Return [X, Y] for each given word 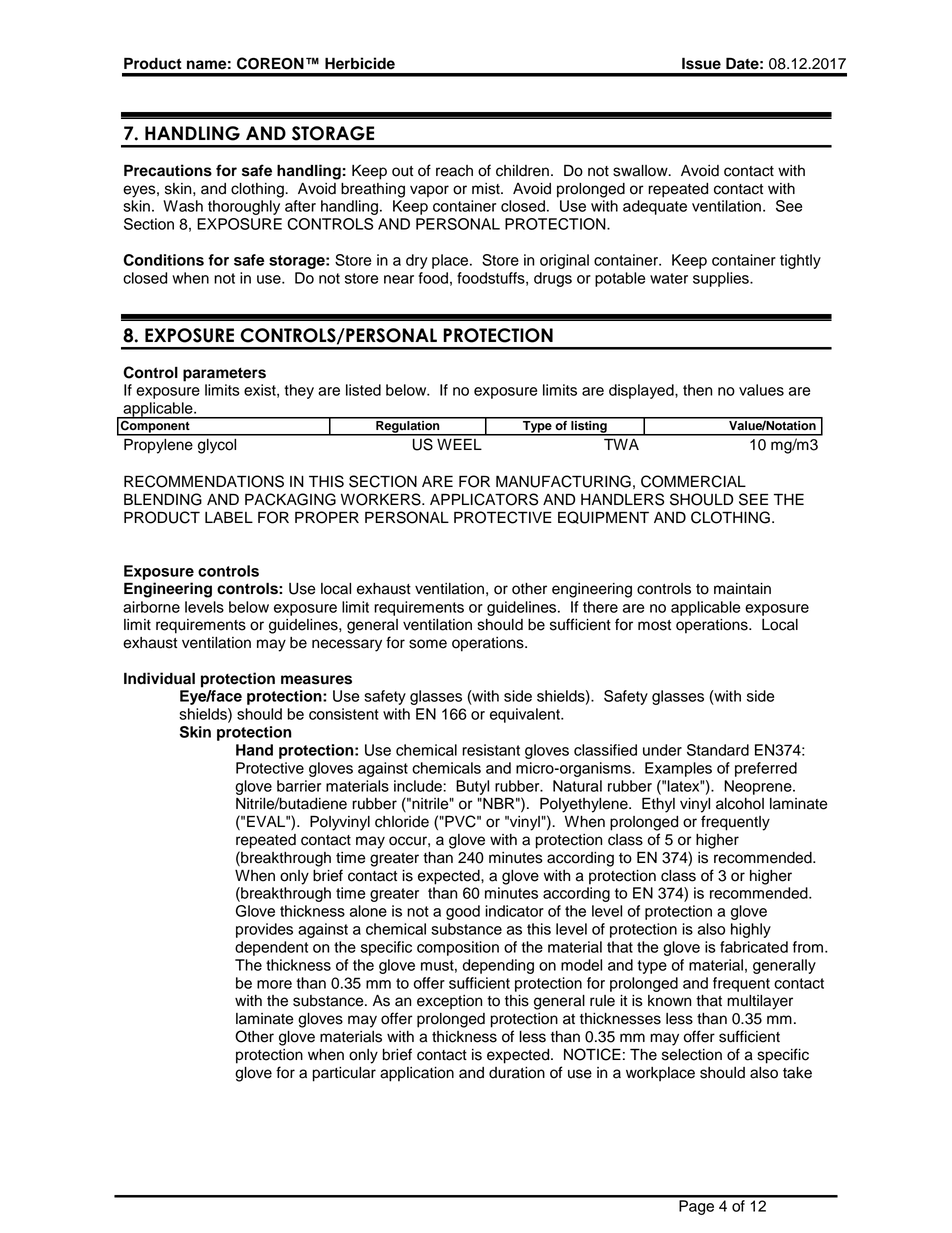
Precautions [168, 170]
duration [517, 1073]
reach [454, 171]
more [274, 984]
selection [692, 1055]
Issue [701, 64]
